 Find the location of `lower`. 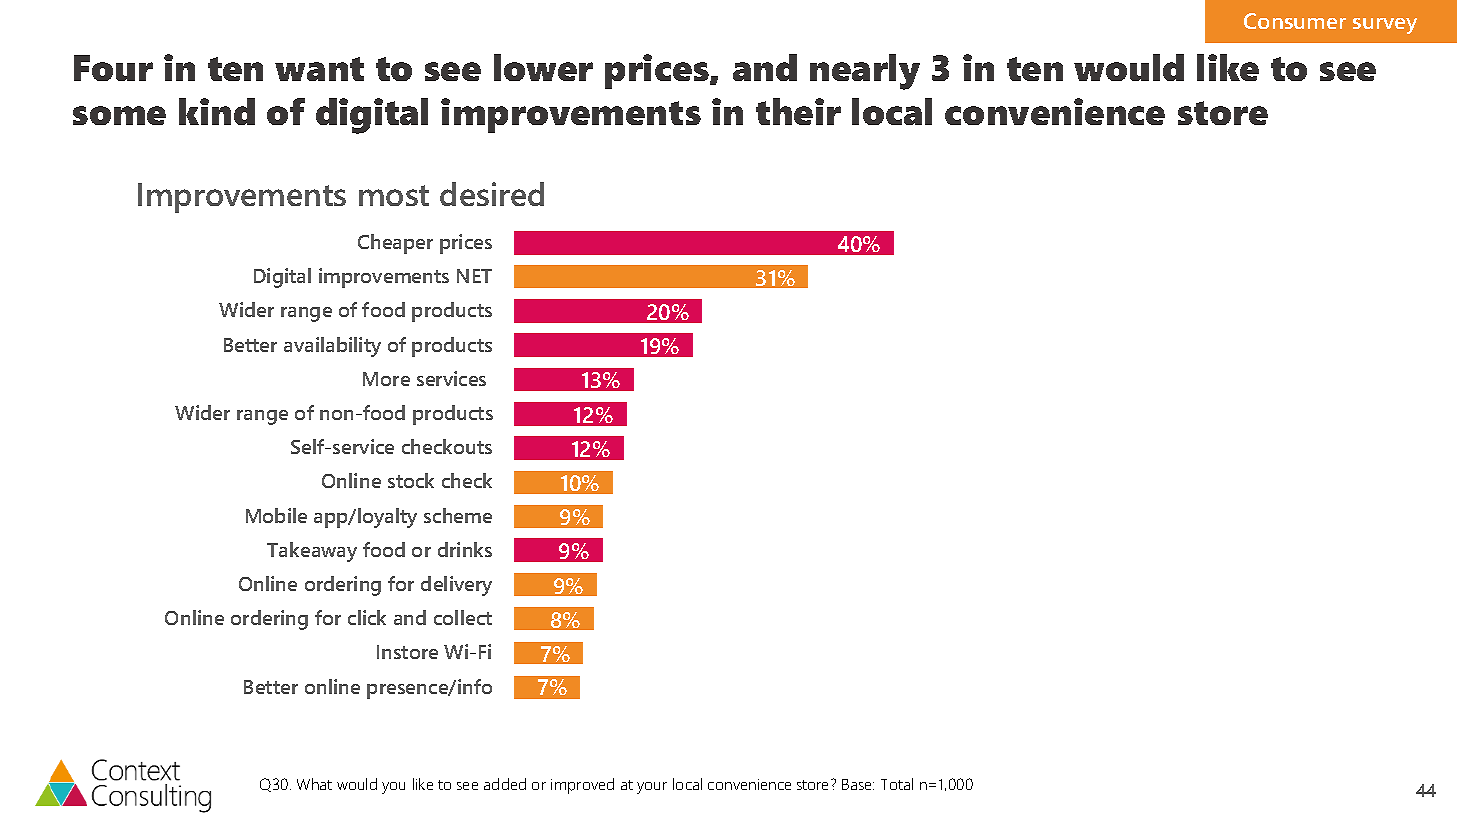

lower is located at coordinates (543, 67).
